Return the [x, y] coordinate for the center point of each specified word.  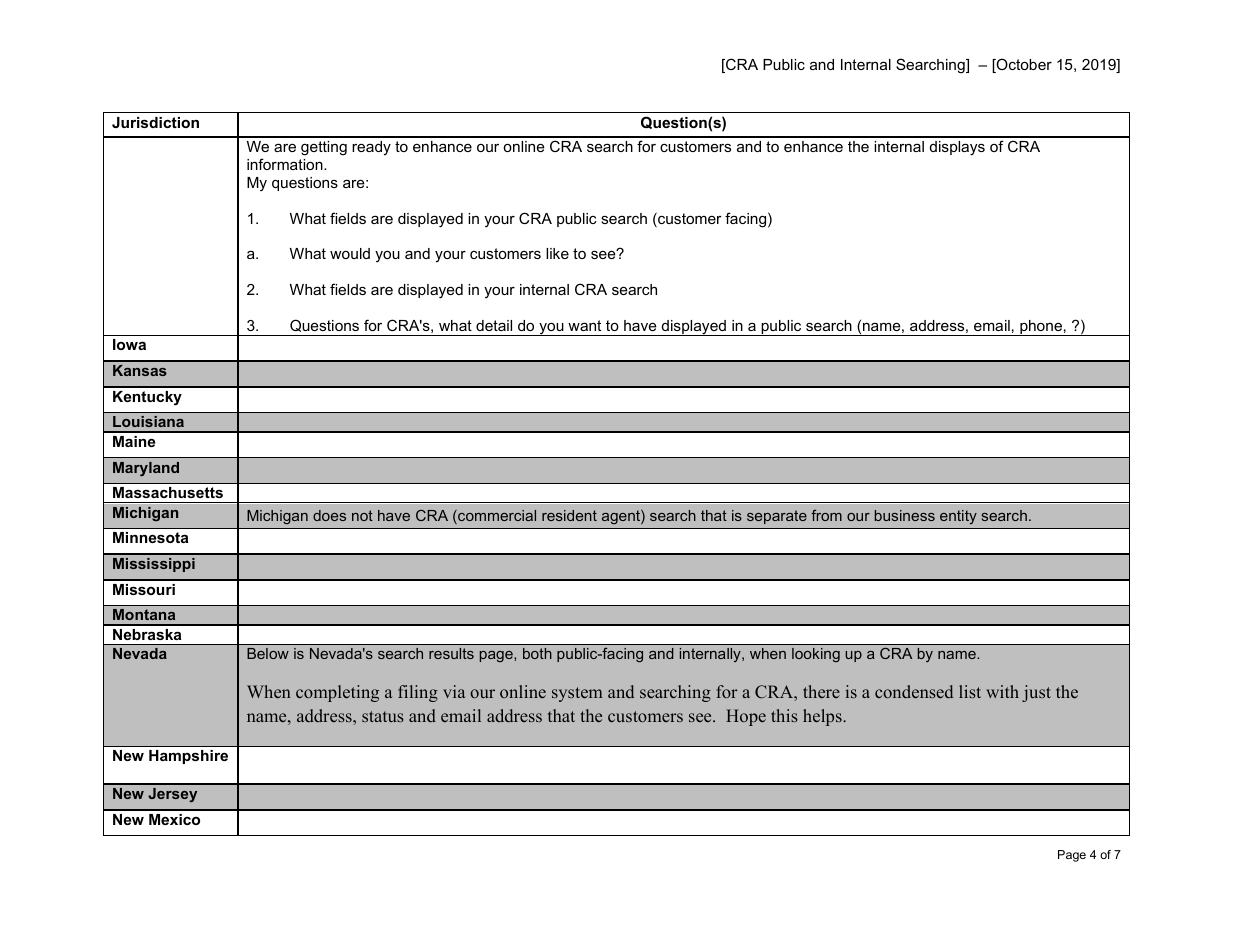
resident [569, 515]
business [905, 515]
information [286, 164]
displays [957, 148]
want [584, 325]
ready [371, 148]
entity [958, 517]
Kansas [140, 370]
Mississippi [154, 565]
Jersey [172, 795]
